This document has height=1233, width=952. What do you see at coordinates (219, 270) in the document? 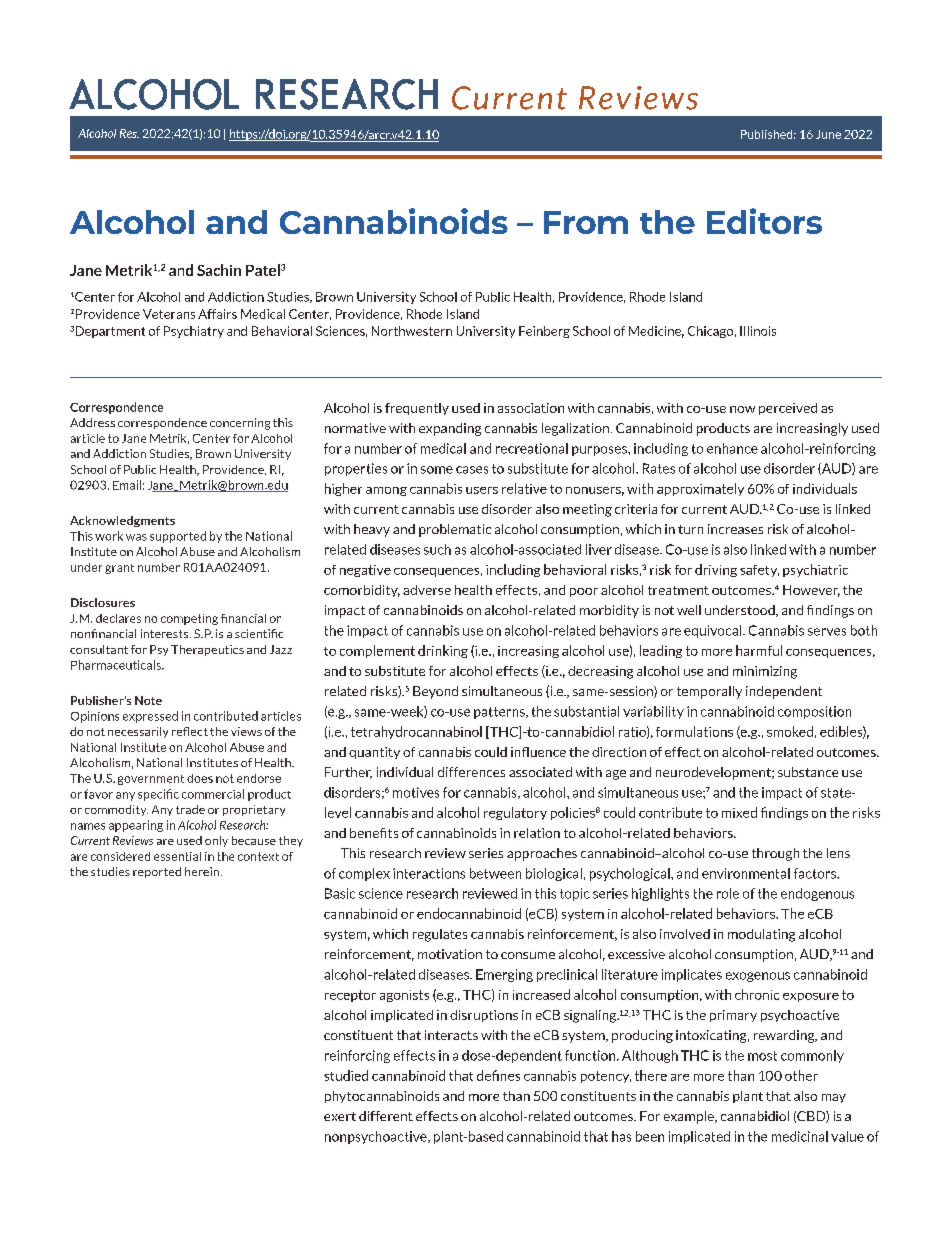
I see `Sachin` at bounding box center [219, 270].
